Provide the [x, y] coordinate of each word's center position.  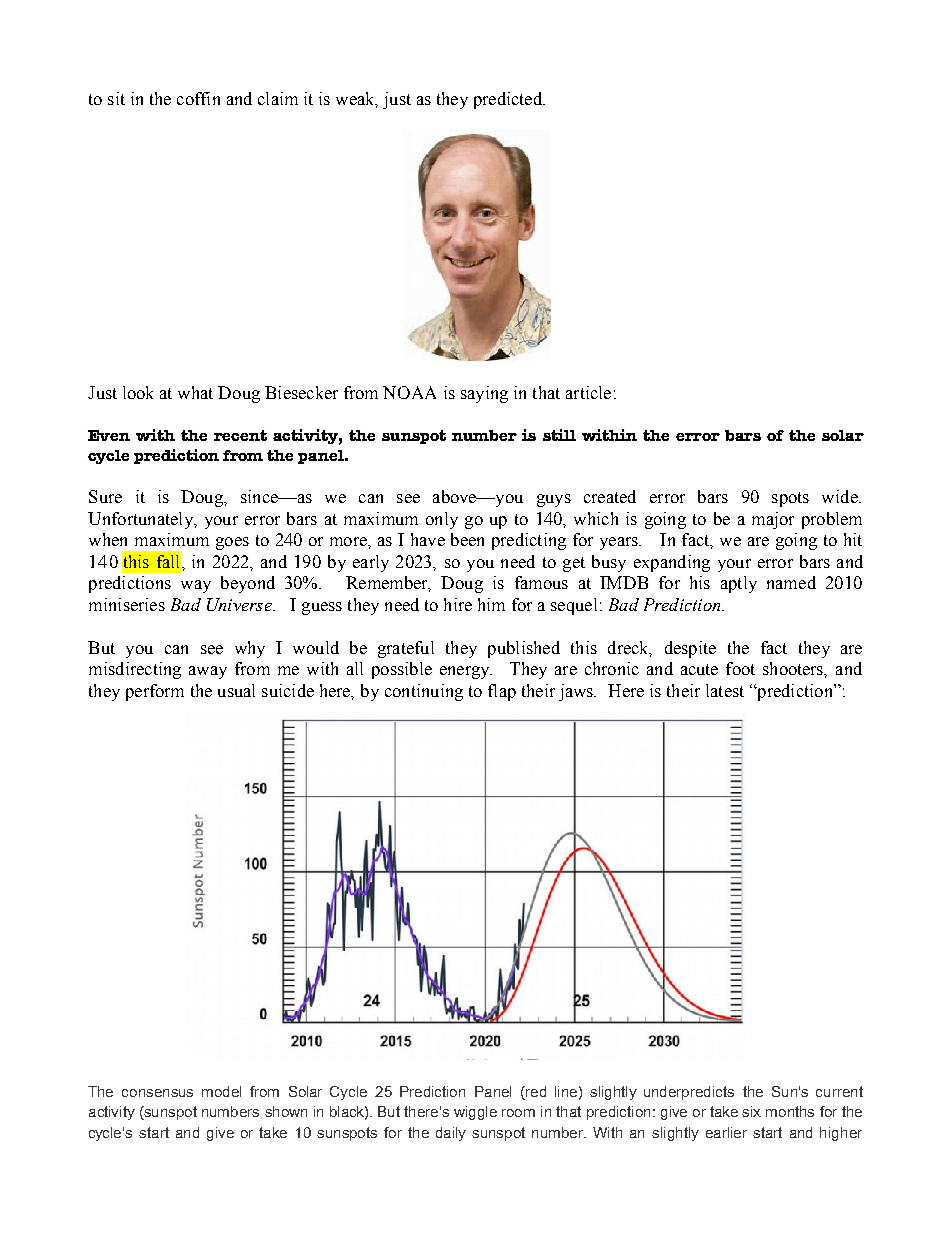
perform [155, 692]
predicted [509, 100]
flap [502, 692]
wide [841, 496]
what [195, 392]
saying [484, 394]
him [491, 604]
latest [725, 690]
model [221, 1091]
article [588, 392]
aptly [739, 584]
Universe [240, 604]
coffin [198, 98]
